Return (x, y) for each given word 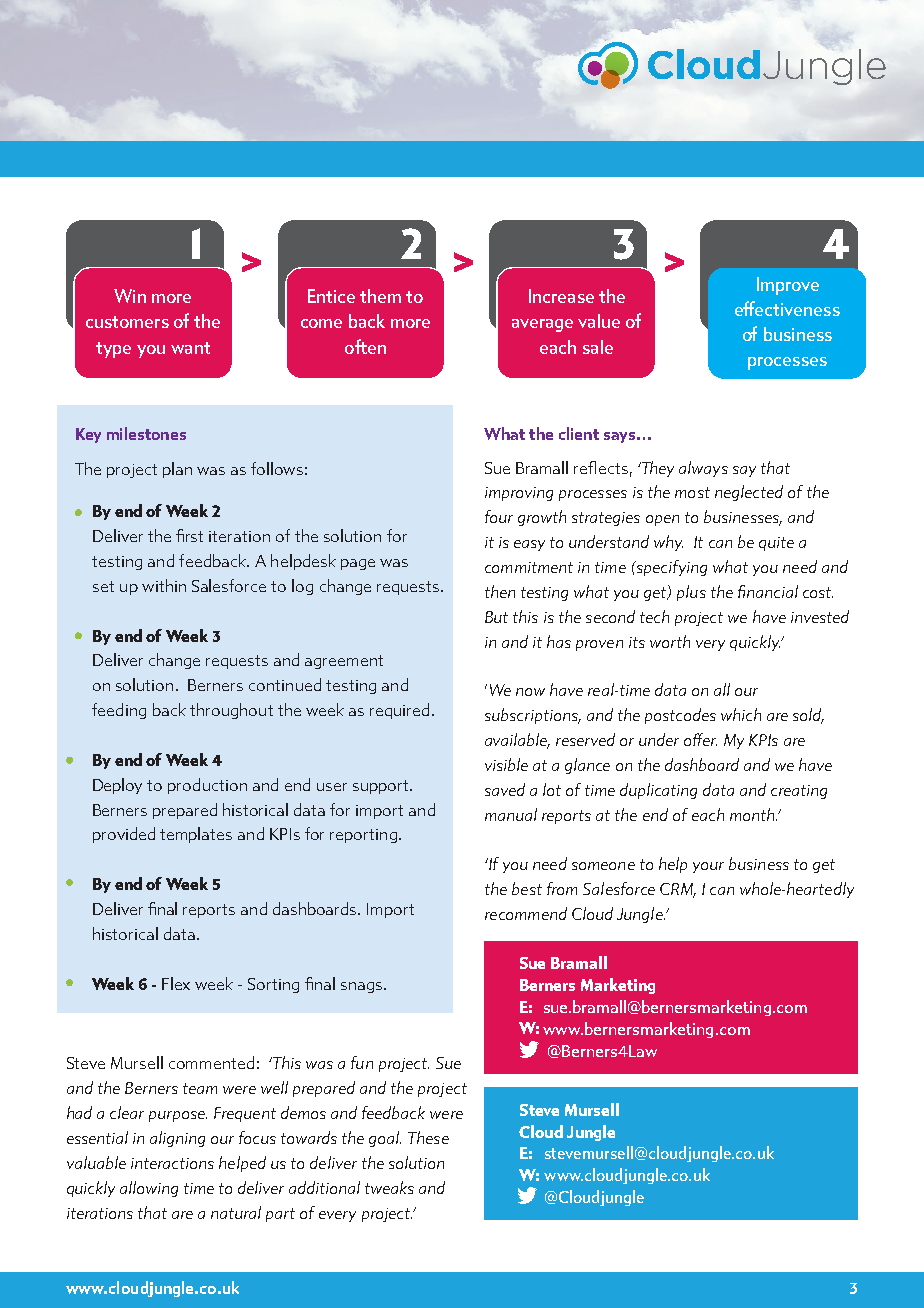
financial (768, 591)
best (527, 888)
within (164, 585)
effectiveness (787, 308)
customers (127, 322)
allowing (149, 1189)
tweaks (389, 1187)
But (496, 617)
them (380, 296)
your (708, 867)
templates (196, 835)
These (428, 1137)
